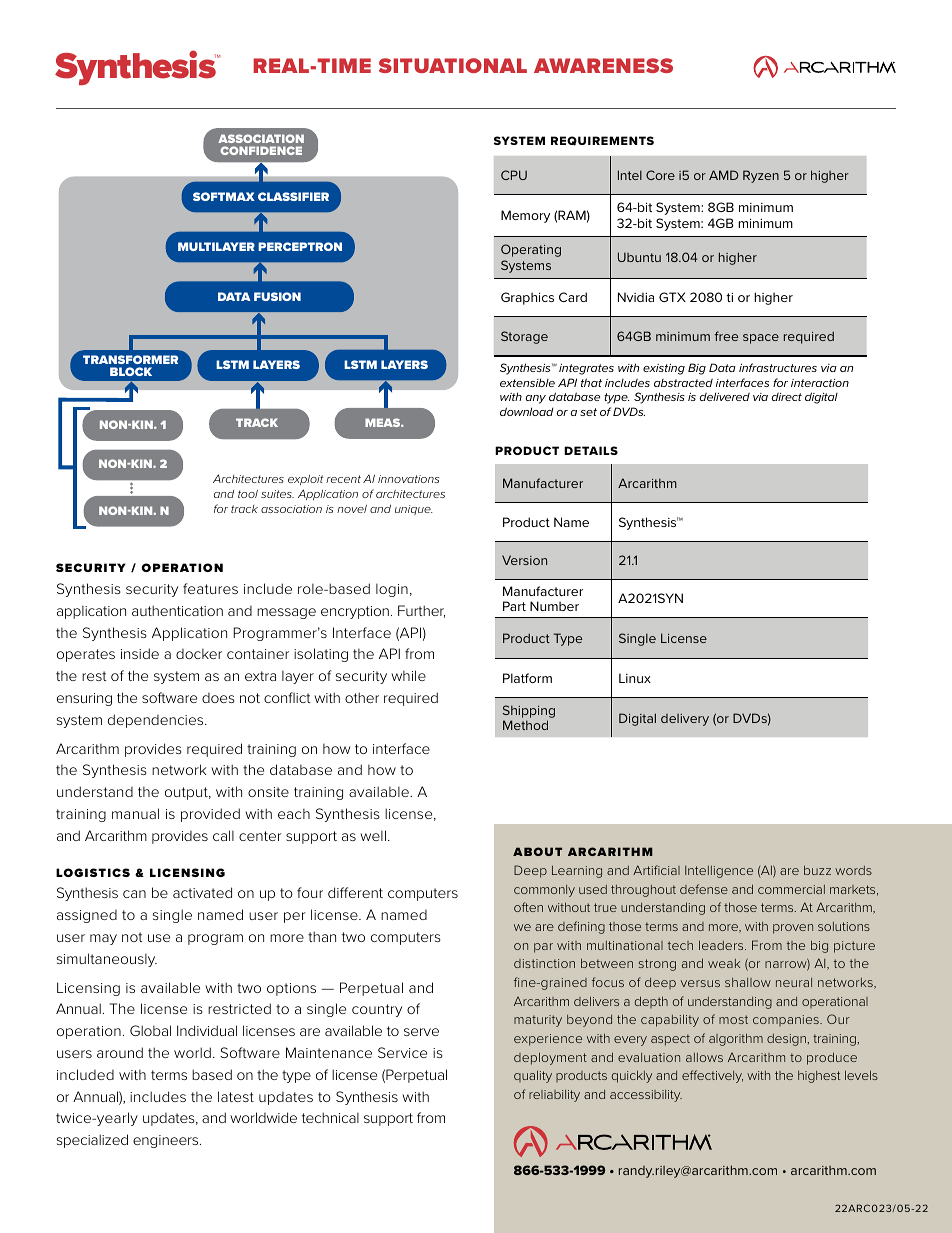 The image size is (952, 1233). I want to click on provided, so click(210, 815).
